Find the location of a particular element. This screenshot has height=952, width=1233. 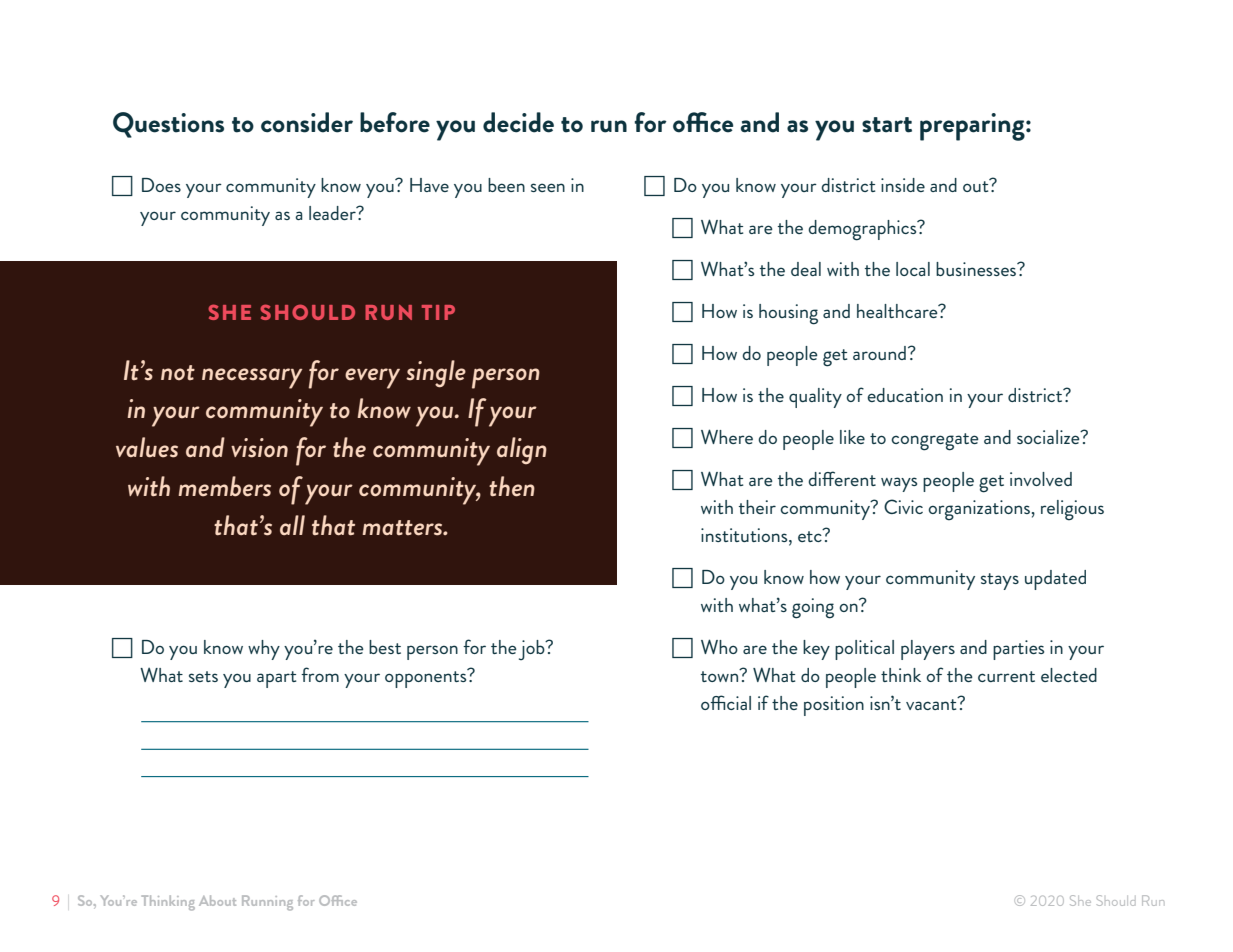

job is located at coordinates (533, 650).
